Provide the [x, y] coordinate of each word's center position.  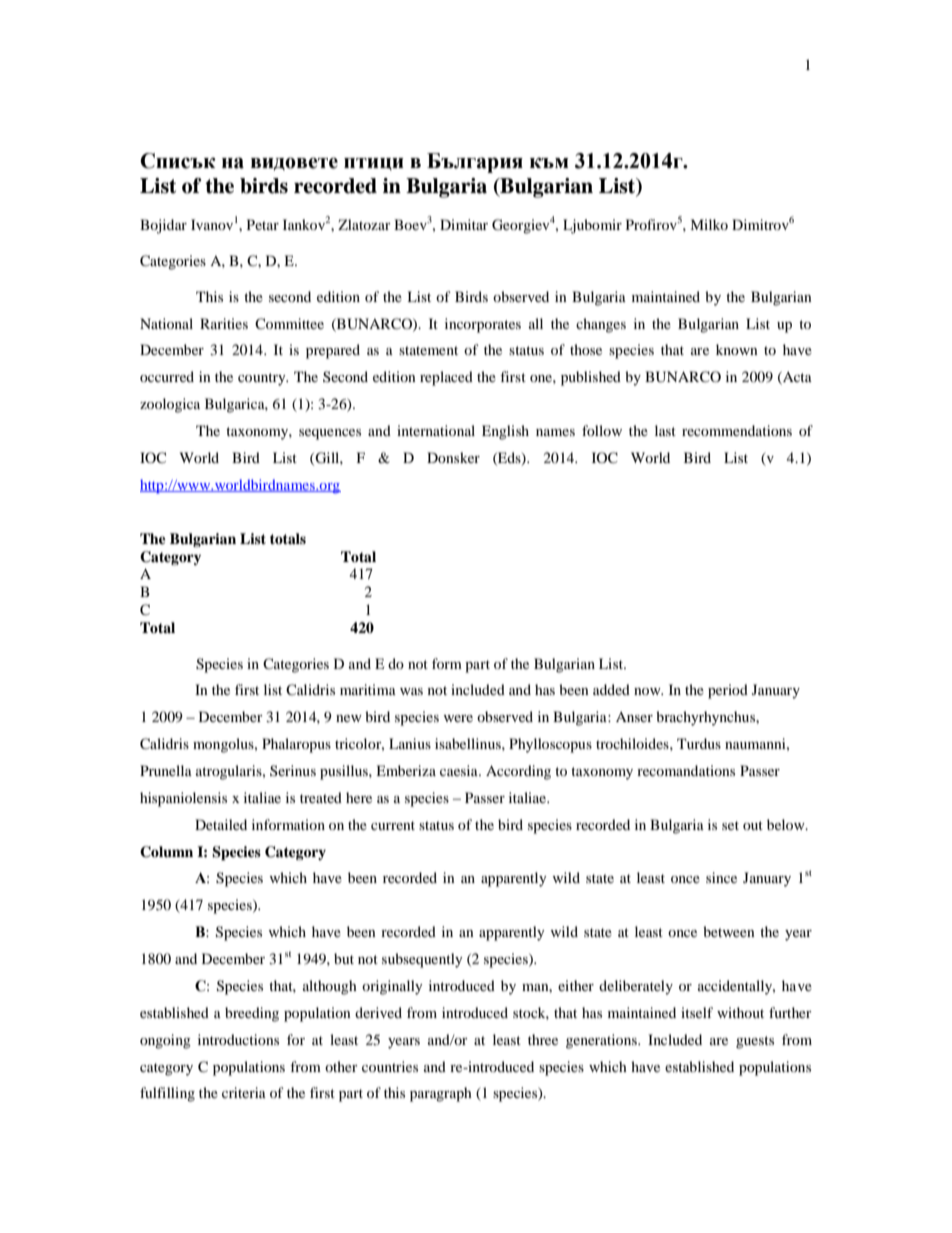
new [349, 718]
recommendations [737, 430]
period [728, 691]
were [458, 718]
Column [166, 852]
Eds [509, 458]
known [737, 349]
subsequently [422, 960]
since [721, 877]
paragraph [441, 1094]
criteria [244, 1092]
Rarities [224, 323]
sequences [330, 434]
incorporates [483, 325]
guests [755, 1042]
